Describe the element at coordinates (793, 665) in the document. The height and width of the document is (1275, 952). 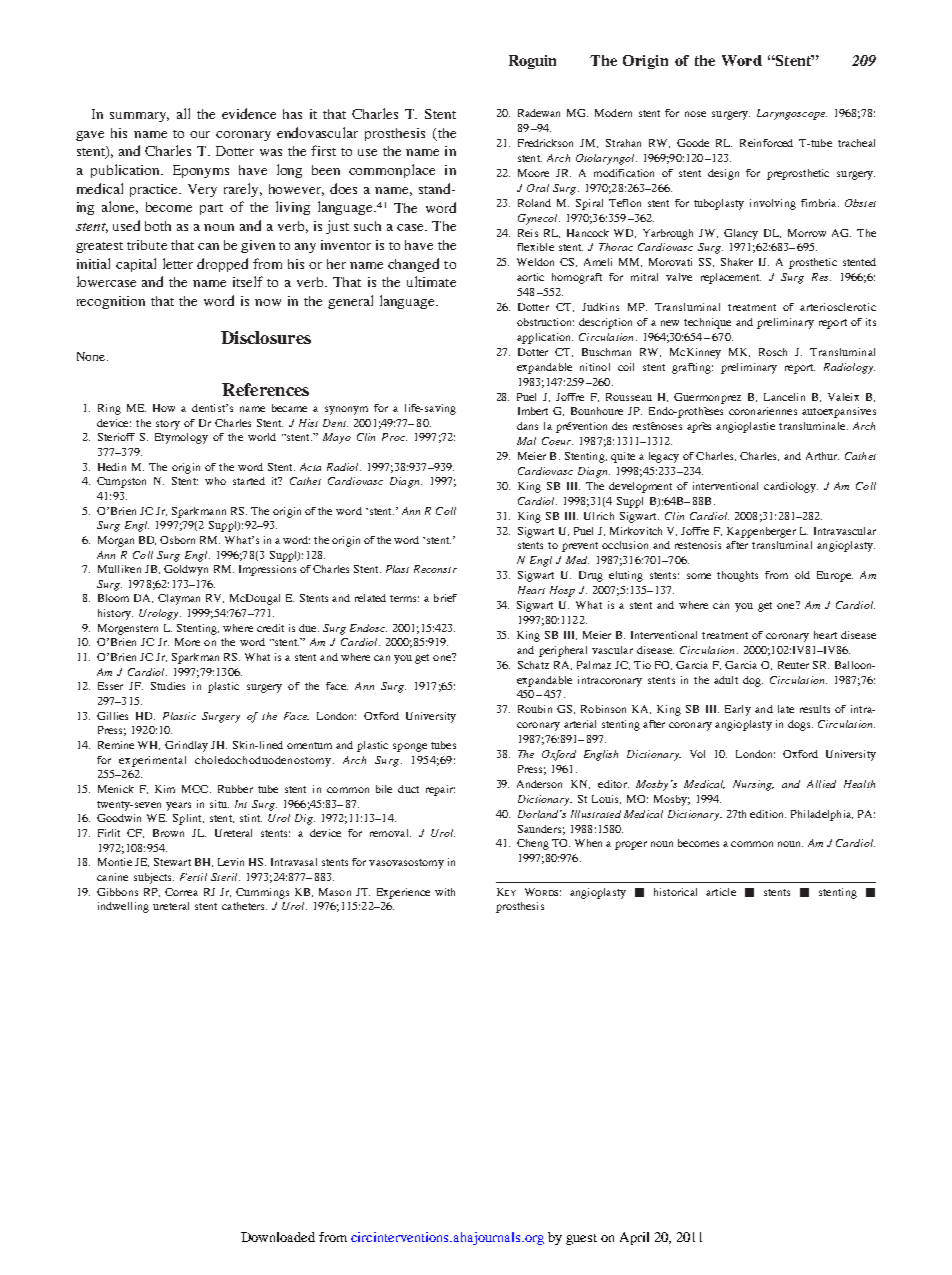
I see `Reuter` at that location.
